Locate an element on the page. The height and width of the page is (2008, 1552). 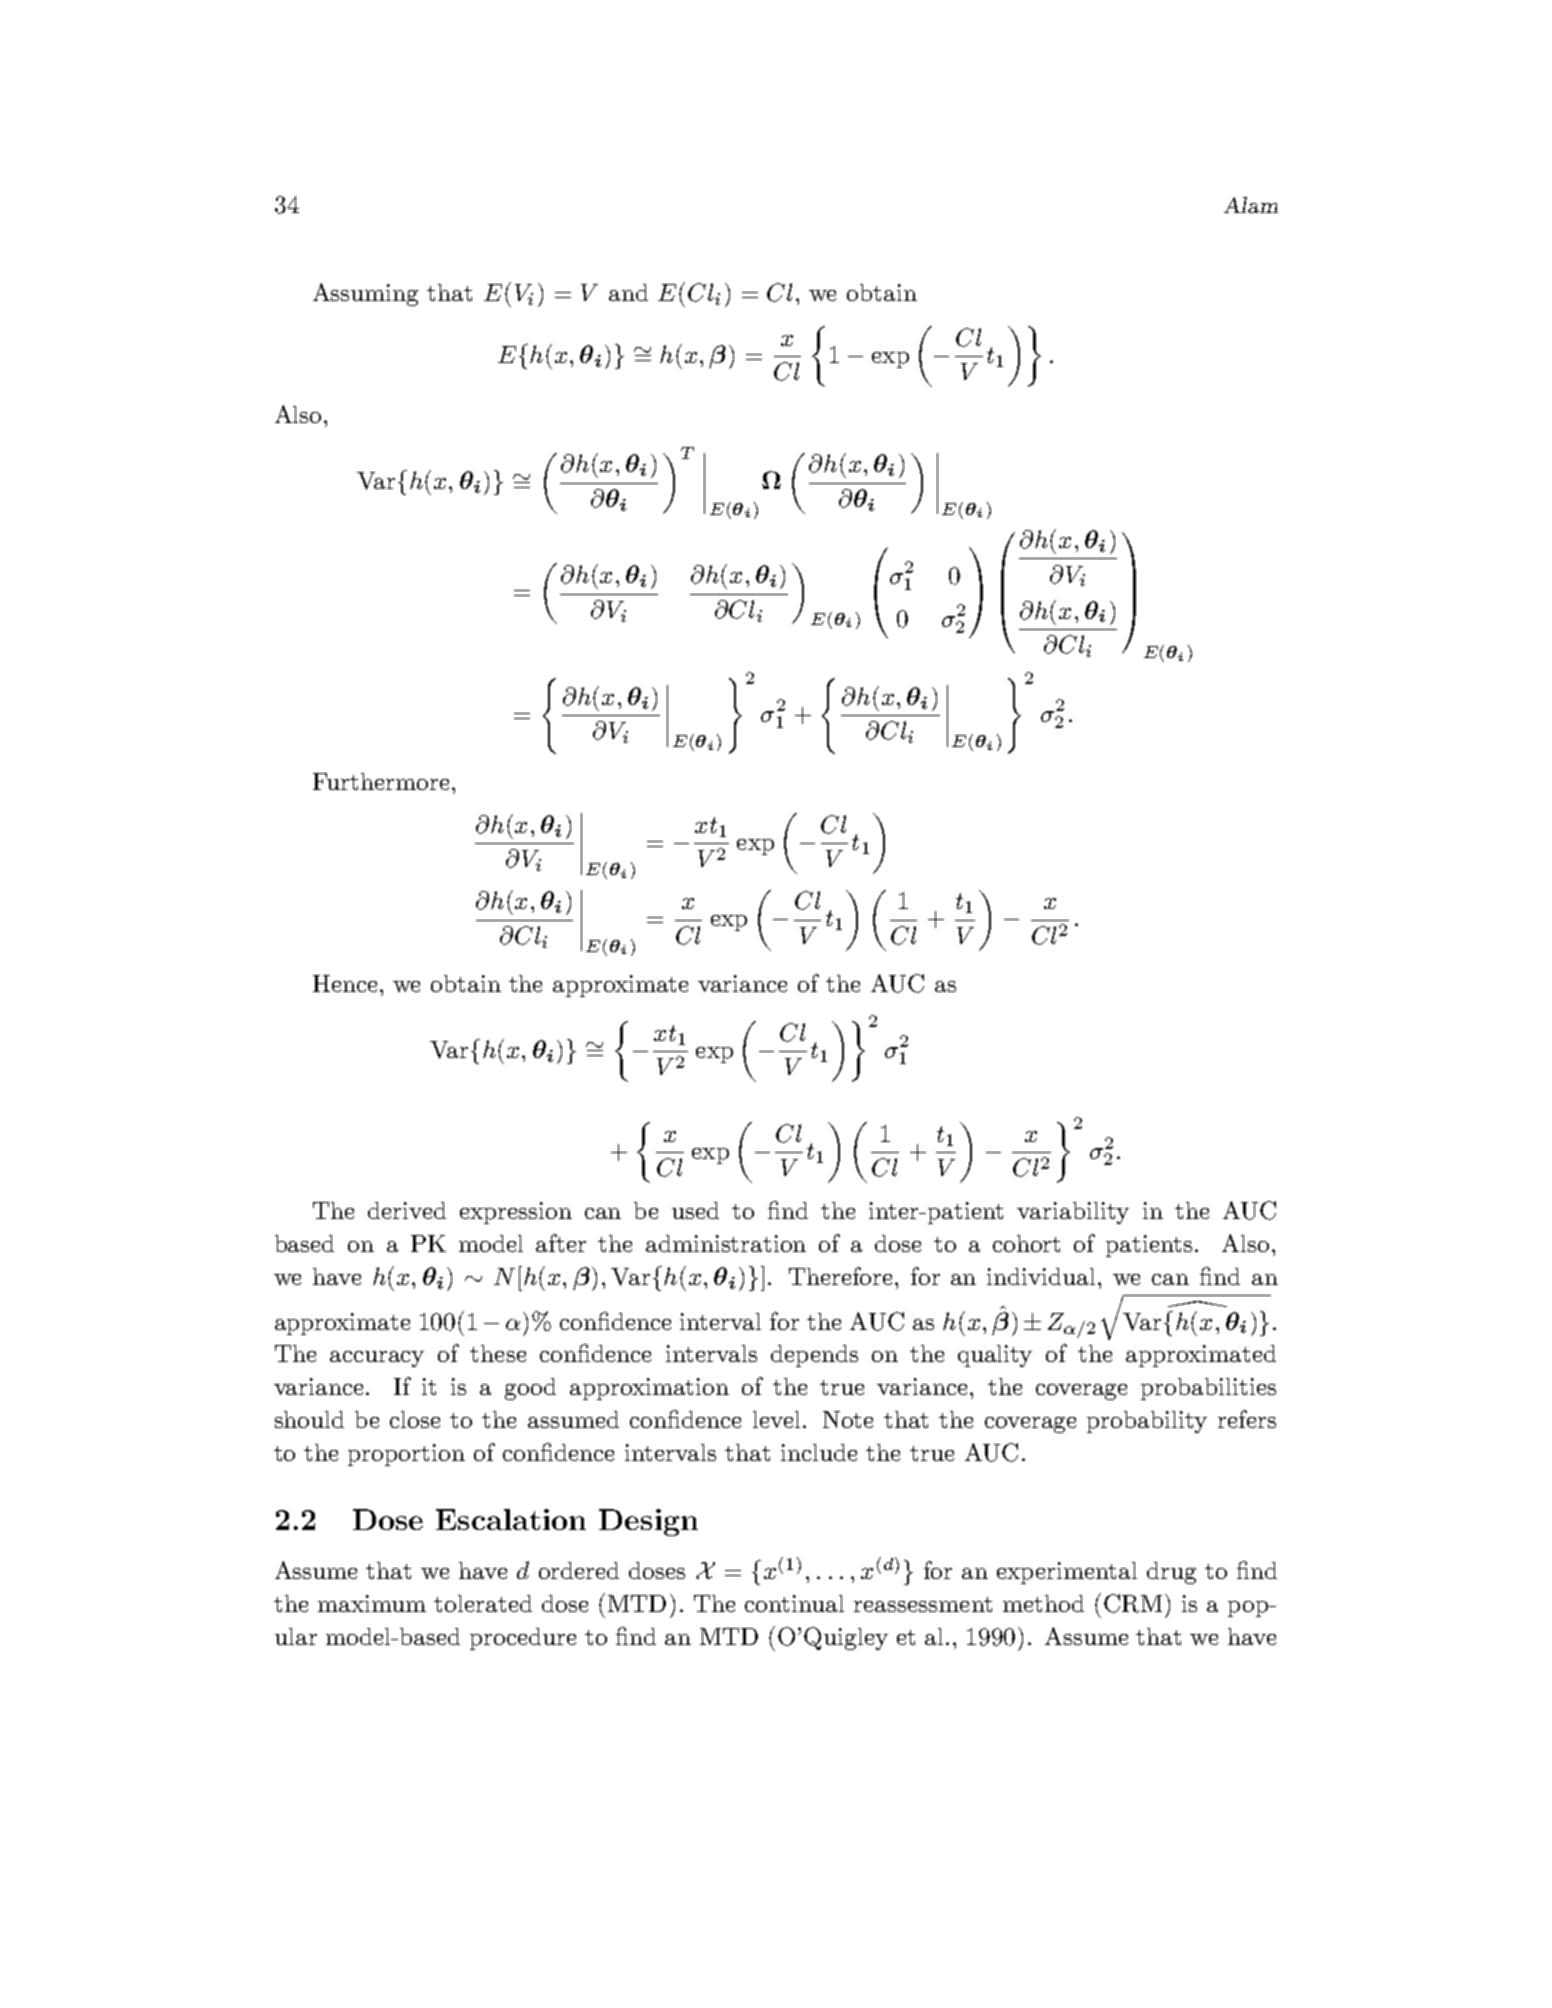
administration is located at coordinates (726, 1243).
